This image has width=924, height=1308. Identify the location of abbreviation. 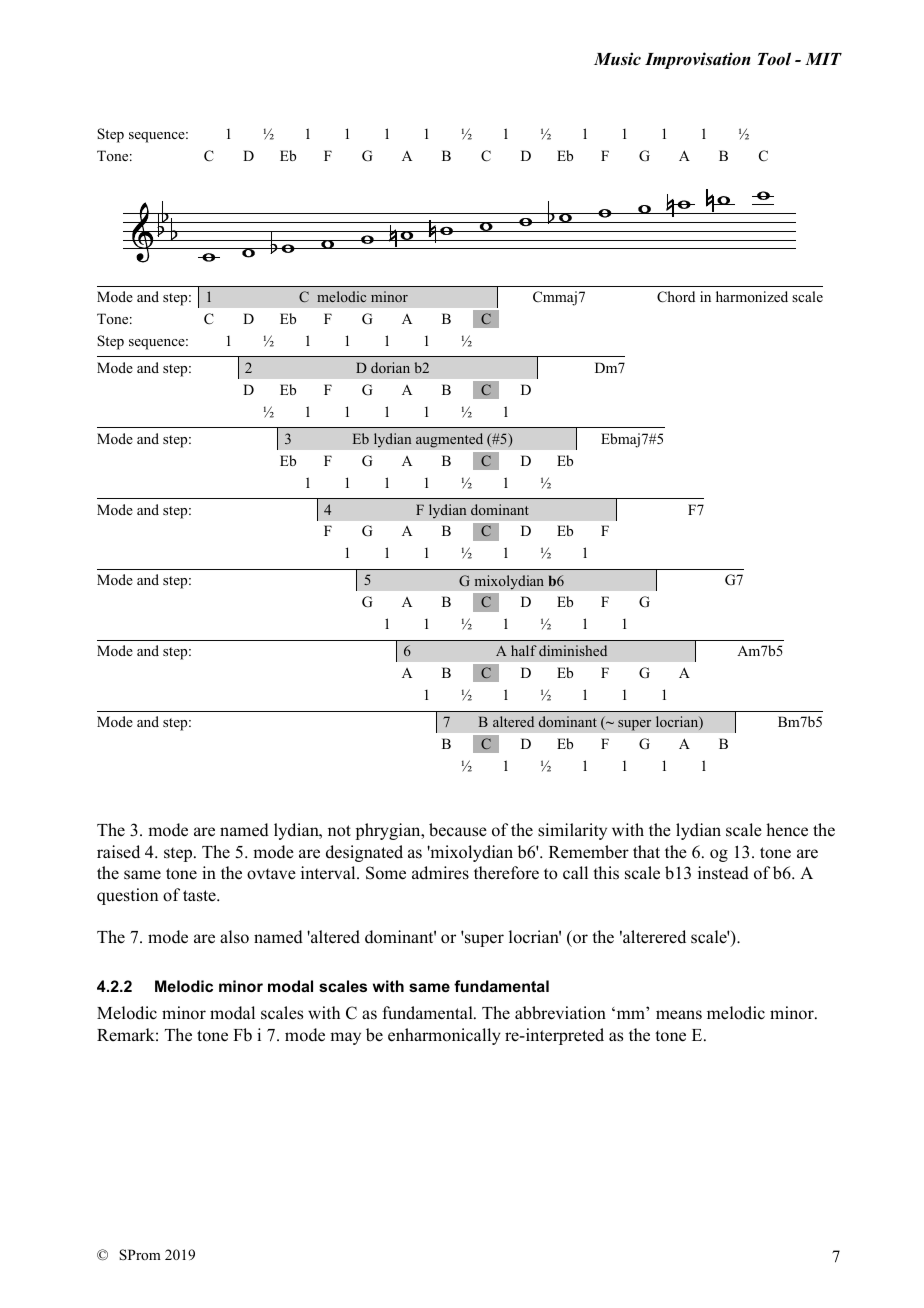
(560, 1013).
